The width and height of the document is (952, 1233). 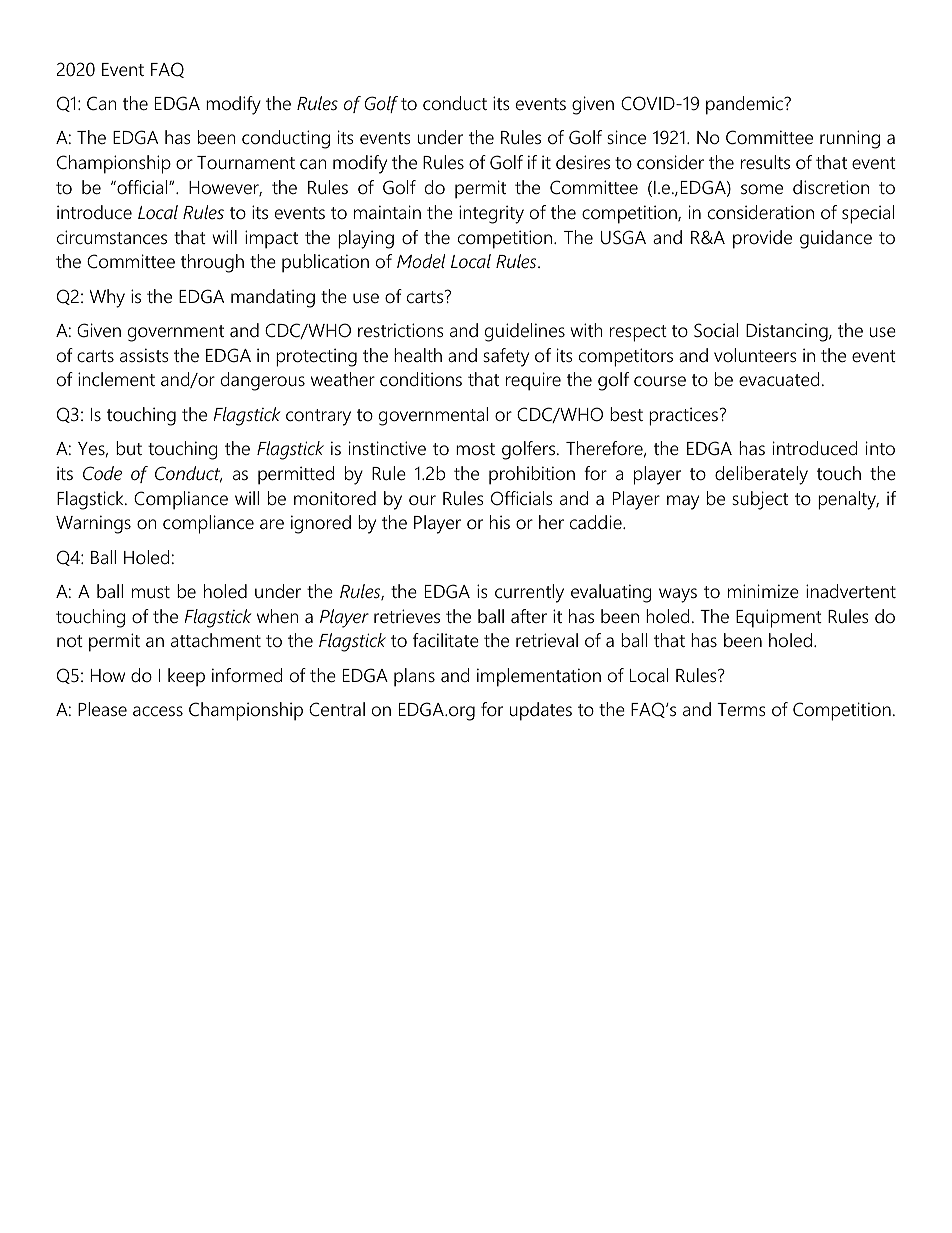 What do you see at coordinates (107, 298) in the document?
I see `Why` at bounding box center [107, 298].
